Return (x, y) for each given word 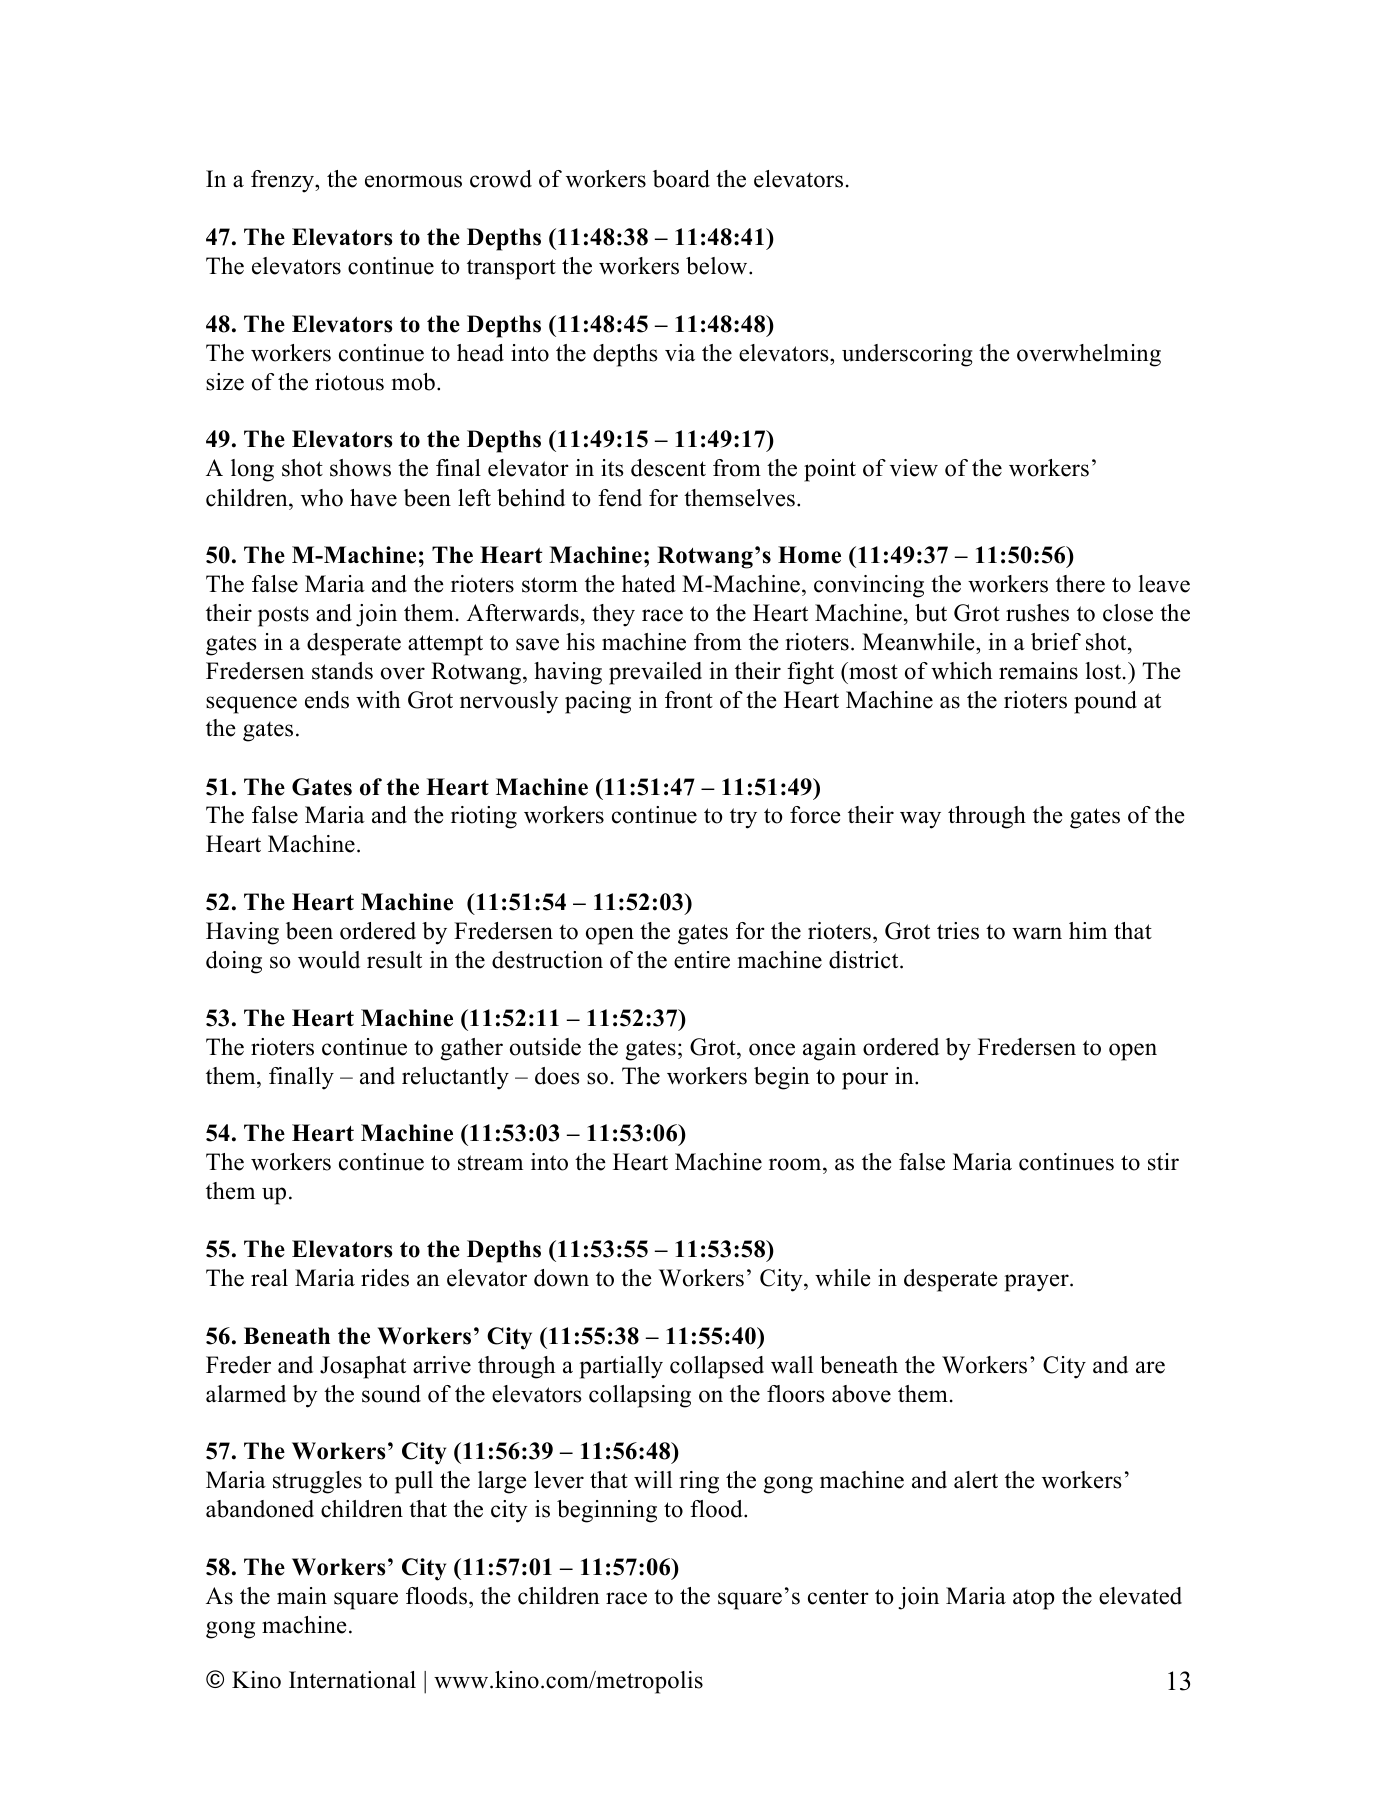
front (689, 700)
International (352, 1680)
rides (385, 1278)
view (914, 468)
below (718, 266)
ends (327, 700)
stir (1163, 1162)
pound (1105, 702)
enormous (413, 181)
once (772, 1049)
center (838, 1597)
